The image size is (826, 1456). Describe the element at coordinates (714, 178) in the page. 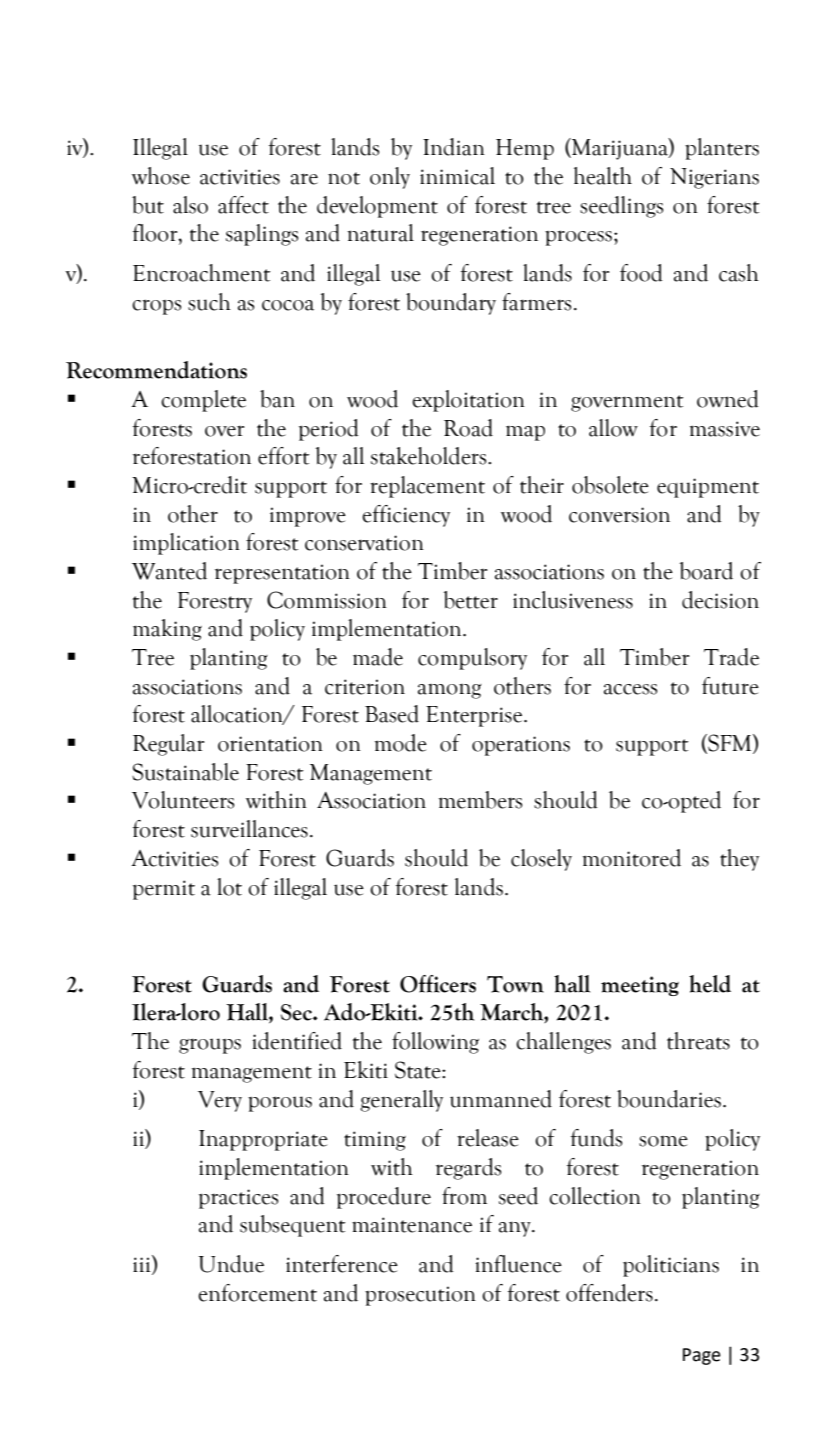

I see `Nigerians` at that location.
